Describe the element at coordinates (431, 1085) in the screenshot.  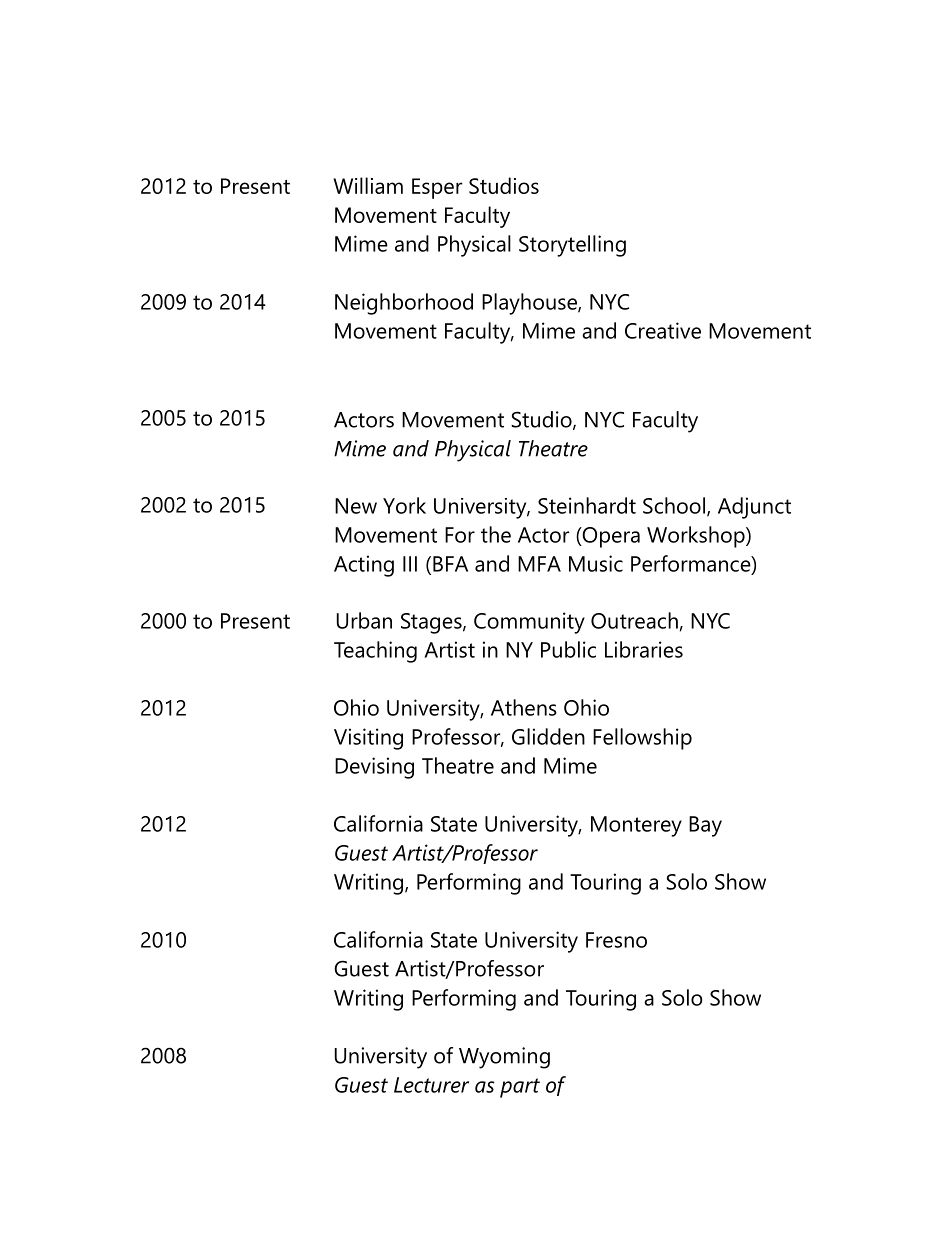
I see `Lecturer` at that location.
